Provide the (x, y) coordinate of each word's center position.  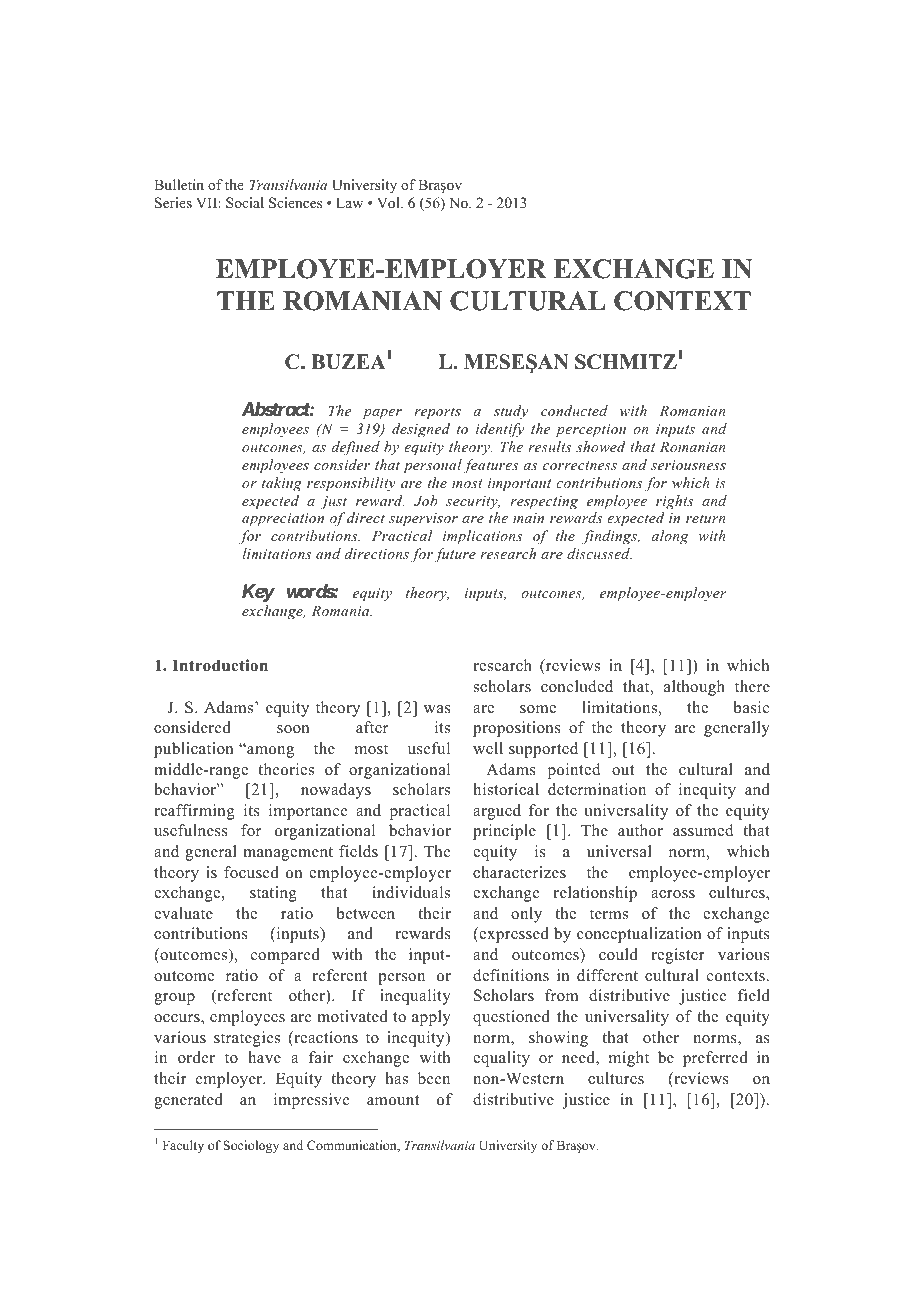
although (694, 688)
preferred (715, 1059)
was (437, 709)
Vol (389, 203)
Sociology (251, 1146)
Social (245, 203)
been (434, 1078)
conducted (574, 410)
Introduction (220, 665)
